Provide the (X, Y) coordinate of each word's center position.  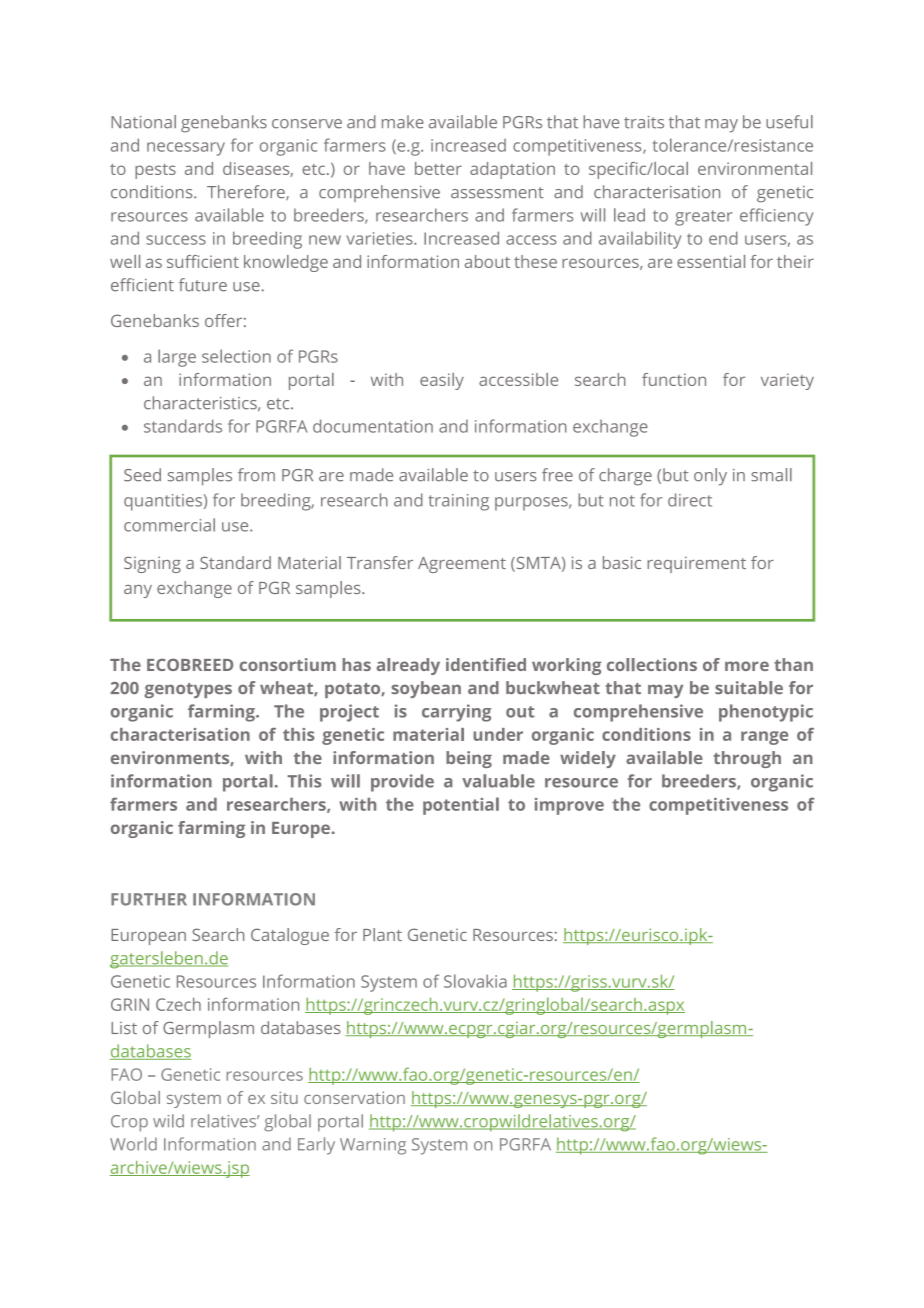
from (256, 475)
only (710, 477)
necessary (186, 149)
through (747, 759)
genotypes (188, 690)
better (438, 168)
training (459, 502)
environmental (755, 168)
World (133, 1144)
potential (461, 806)
